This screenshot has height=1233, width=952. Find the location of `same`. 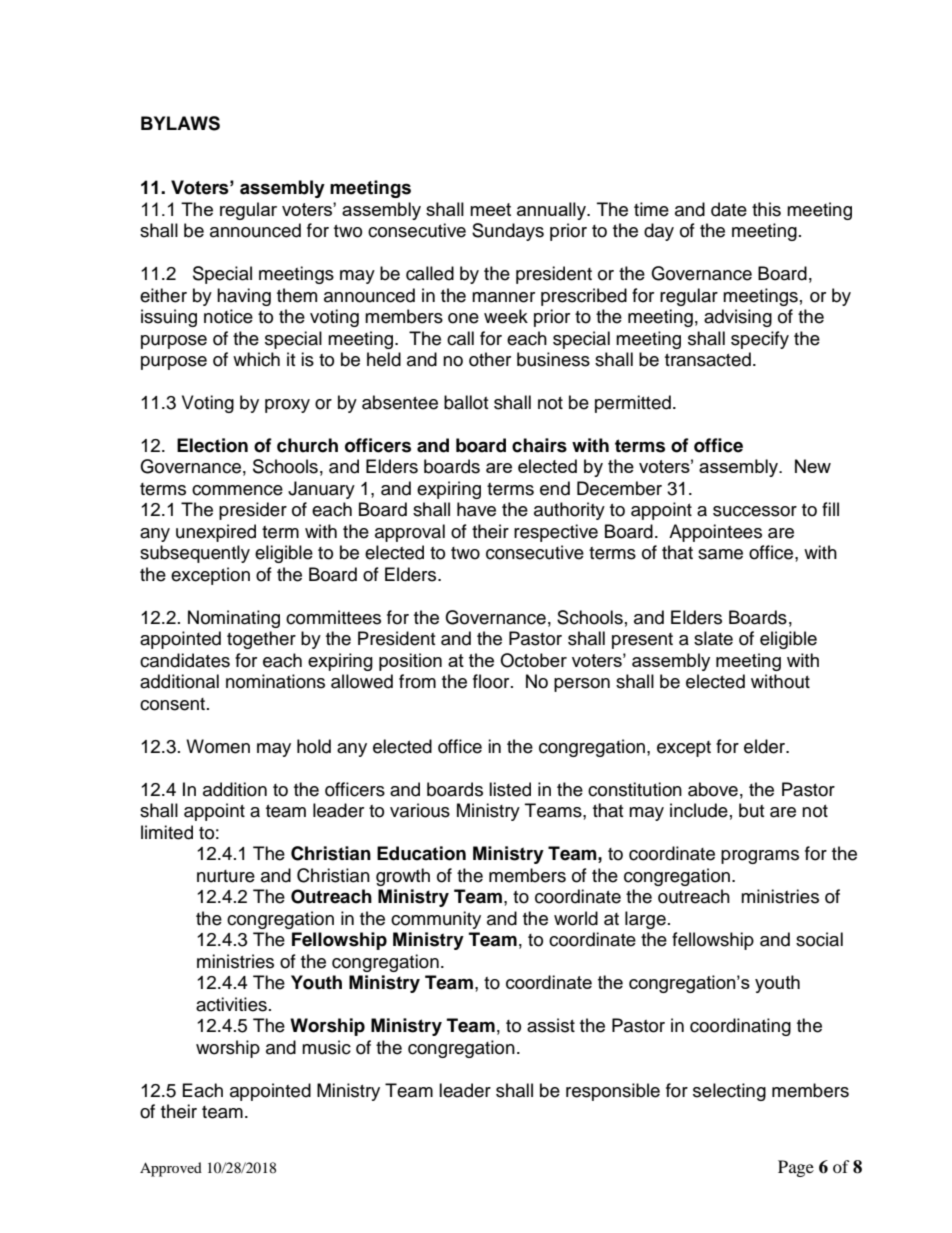

same is located at coordinates (720, 554).
